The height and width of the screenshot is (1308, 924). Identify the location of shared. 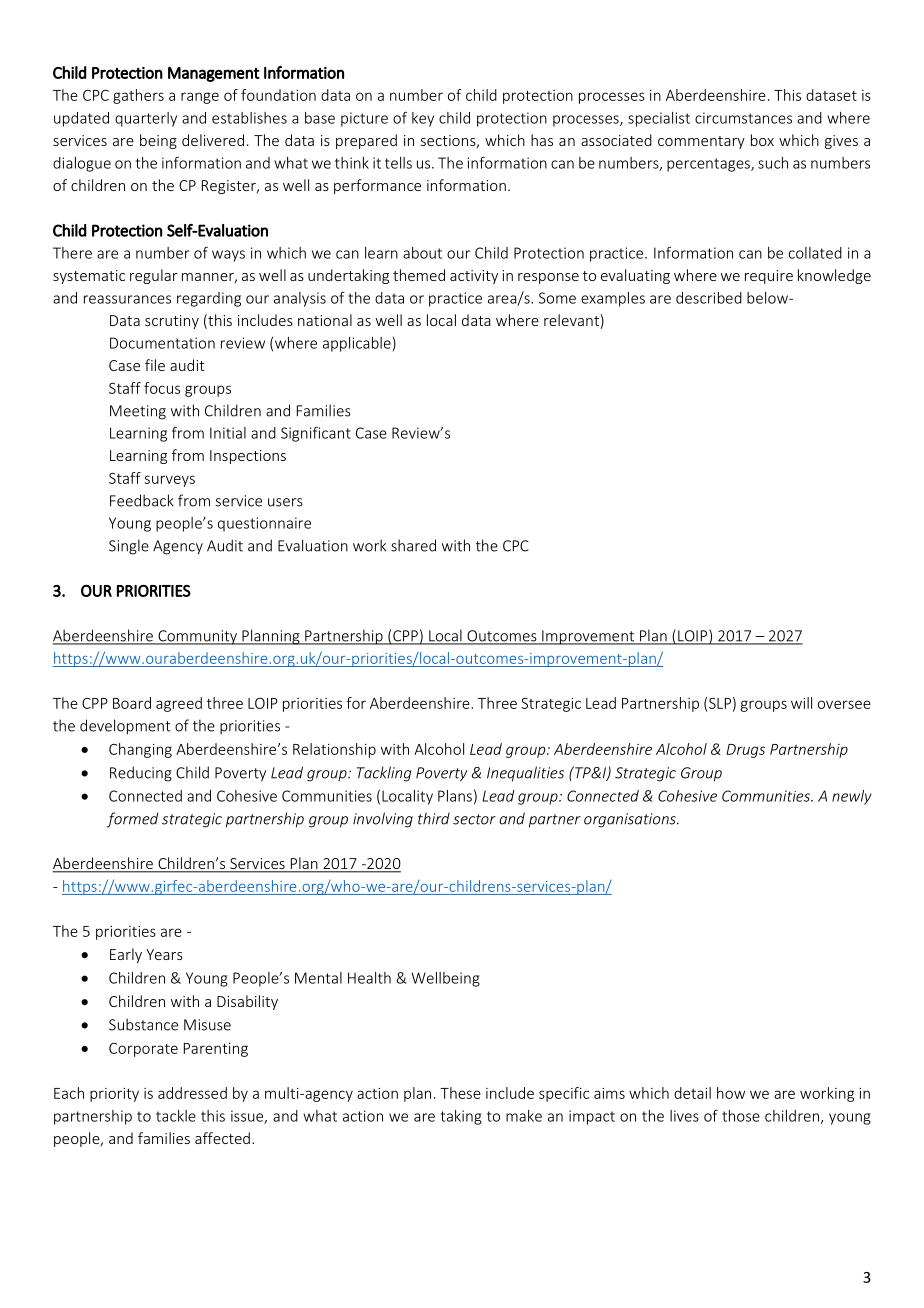
(413, 545).
